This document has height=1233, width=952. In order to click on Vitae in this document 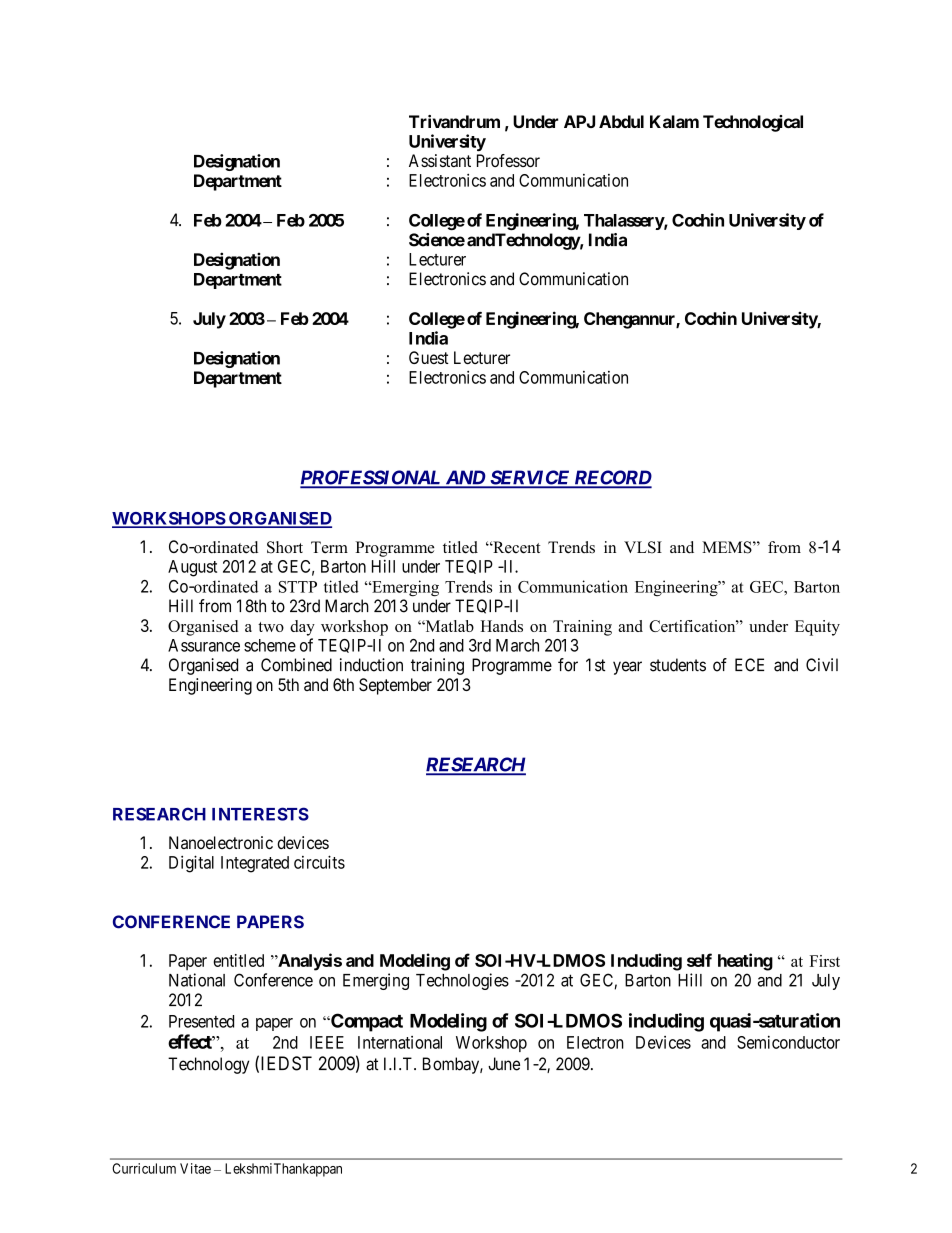, I will do `click(195, 1168)`.
